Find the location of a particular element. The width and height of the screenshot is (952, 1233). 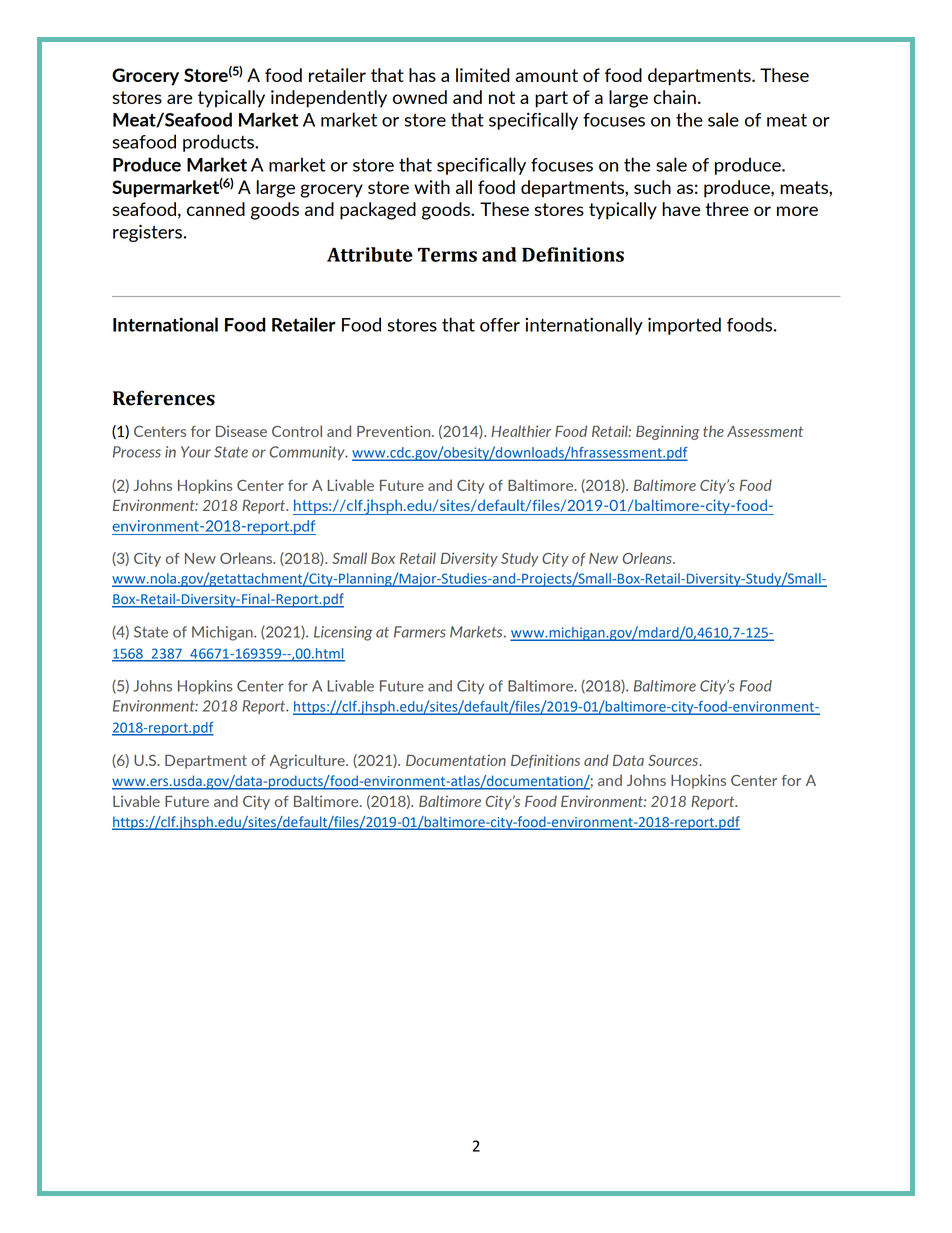

Prevention is located at coordinates (395, 431).
